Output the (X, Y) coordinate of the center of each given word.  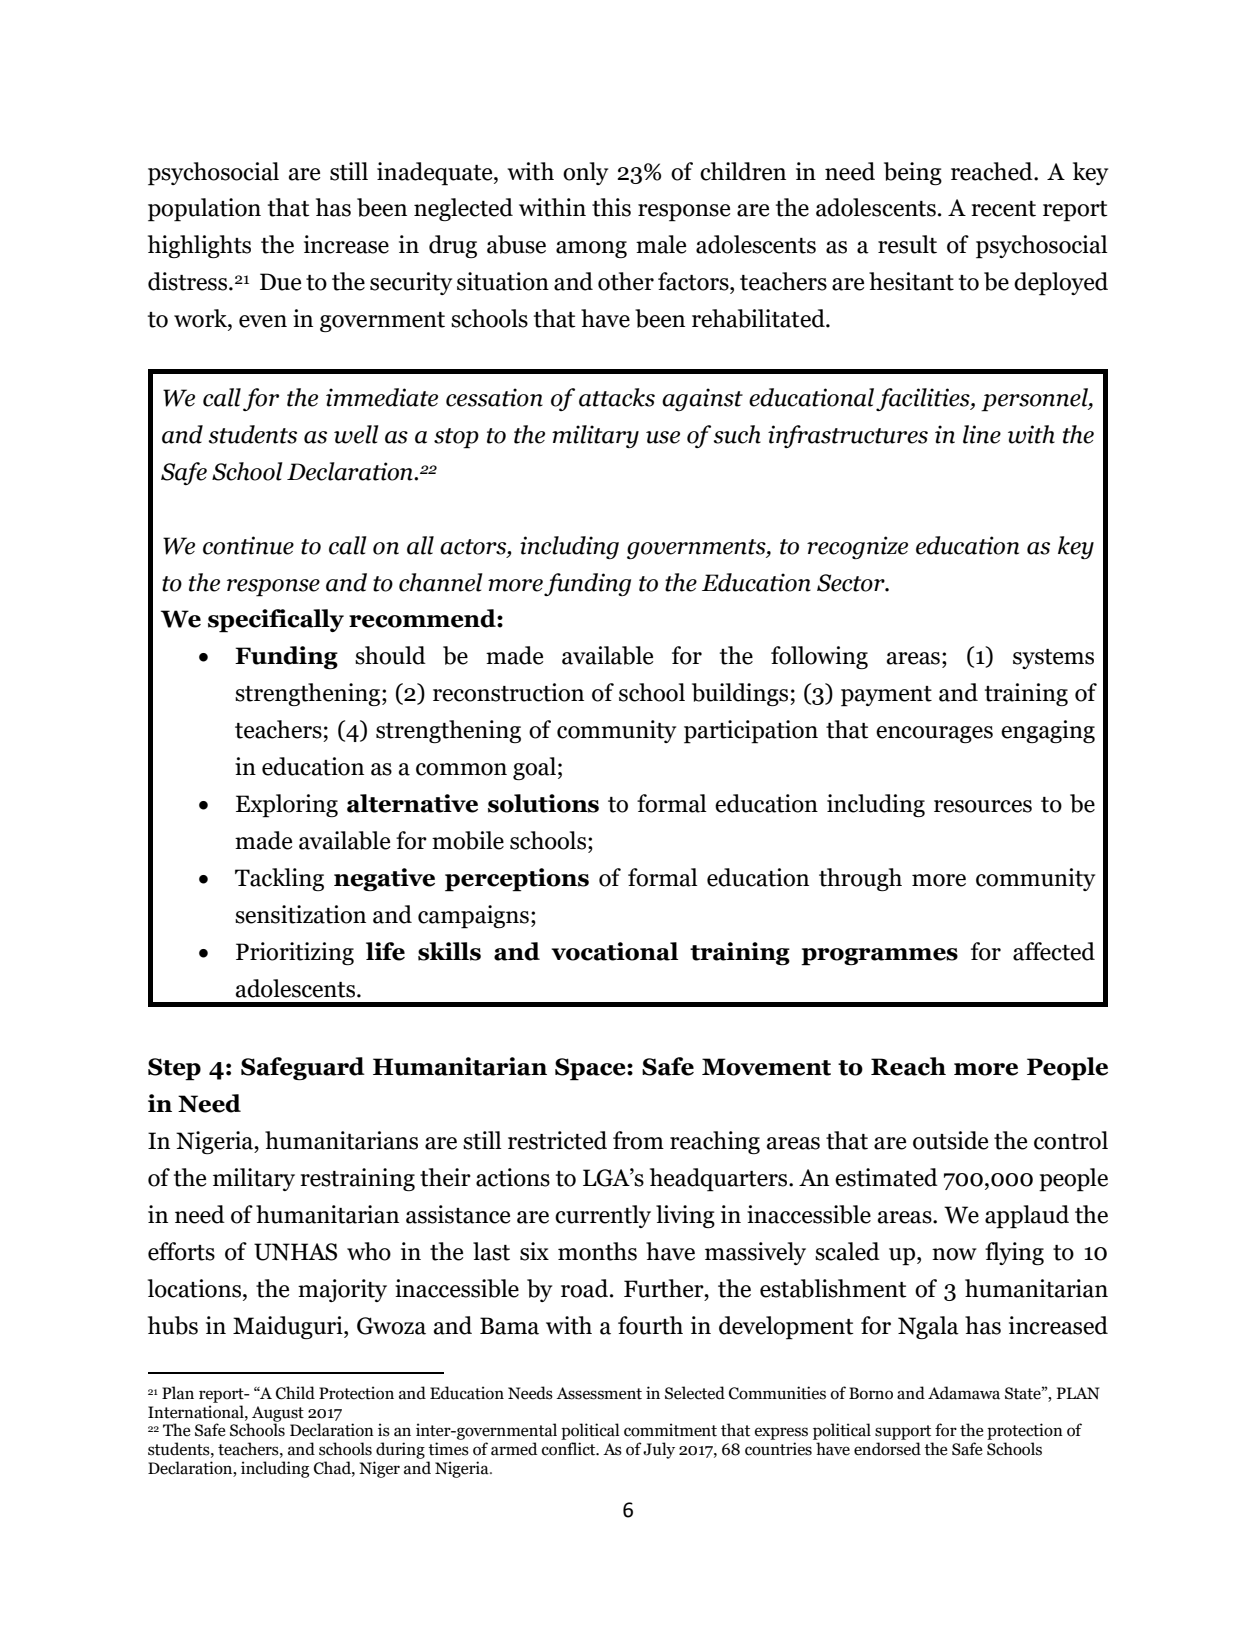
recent (1003, 209)
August (278, 1415)
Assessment (599, 1393)
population (204, 210)
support (903, 1432)
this (611, 207)
